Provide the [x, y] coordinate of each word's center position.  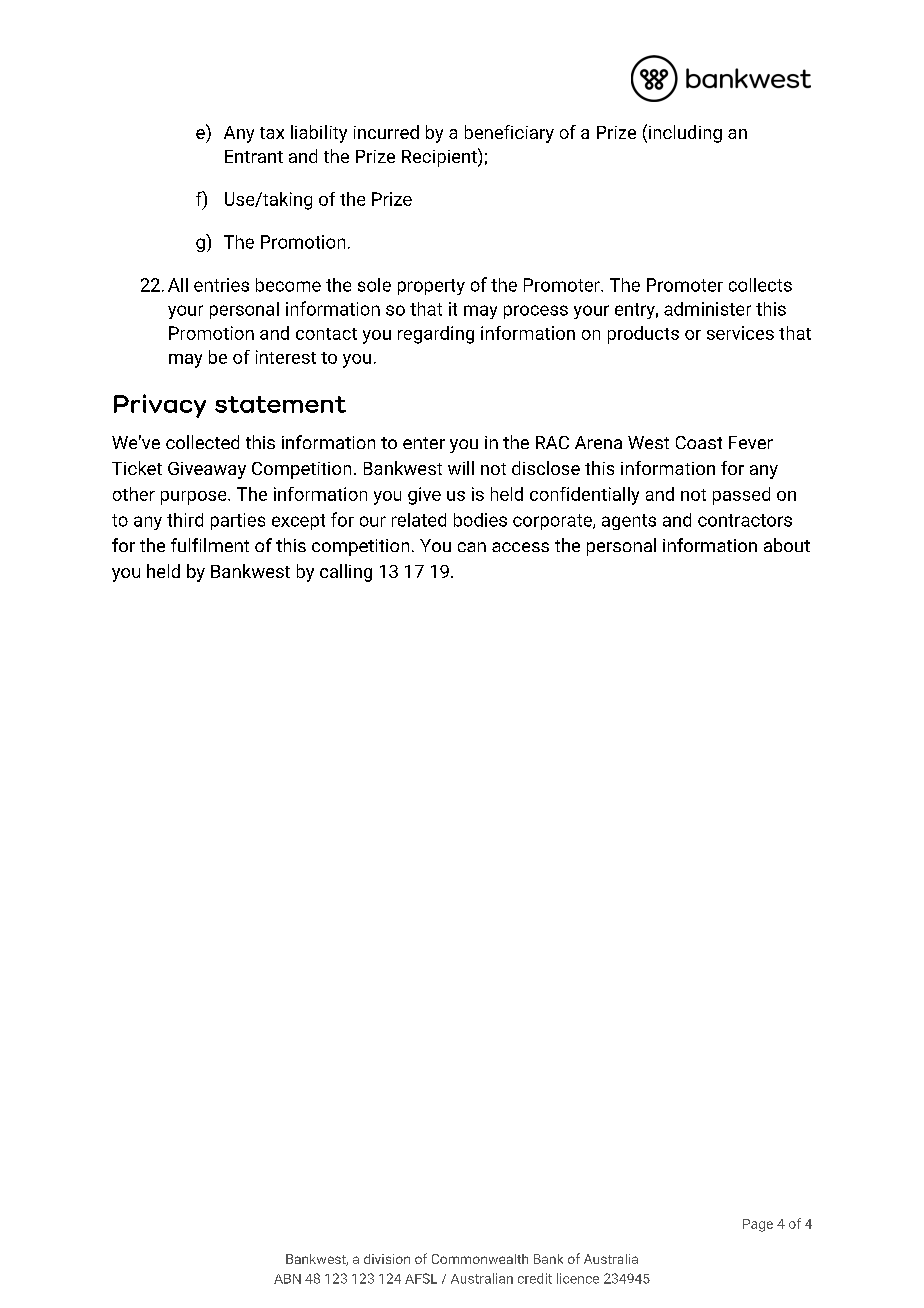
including [685, 134]
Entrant [254, 156]
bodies [480, 520]
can [472, 547]
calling [346, 573]
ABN [287, 1279]
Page [758, 1225]
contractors [745, 520]
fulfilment [210, 545]
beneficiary [509, 134]
